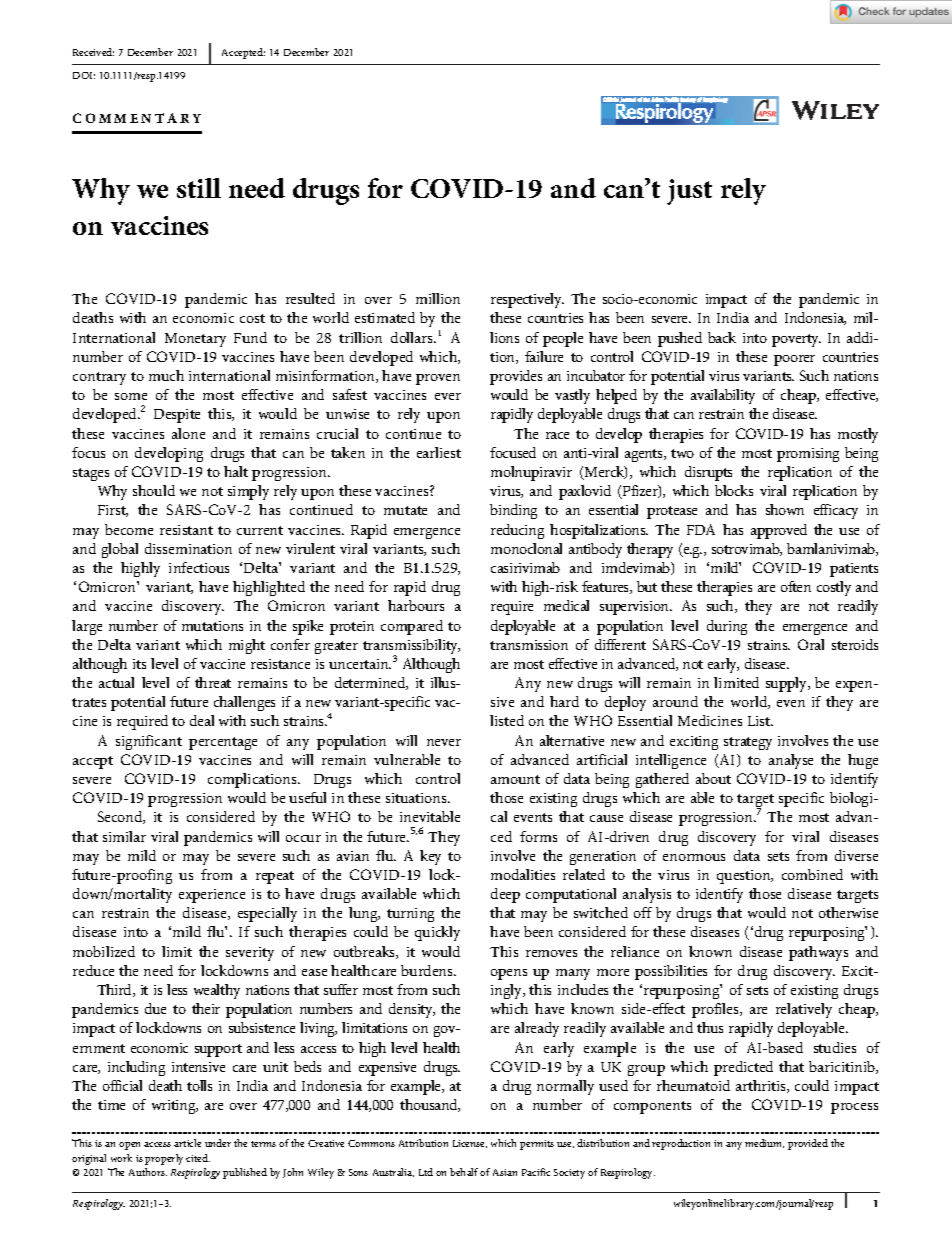  What do you see at coordinates (796, 586) in the document?
I see `often` at bounding box center [796, 586].
